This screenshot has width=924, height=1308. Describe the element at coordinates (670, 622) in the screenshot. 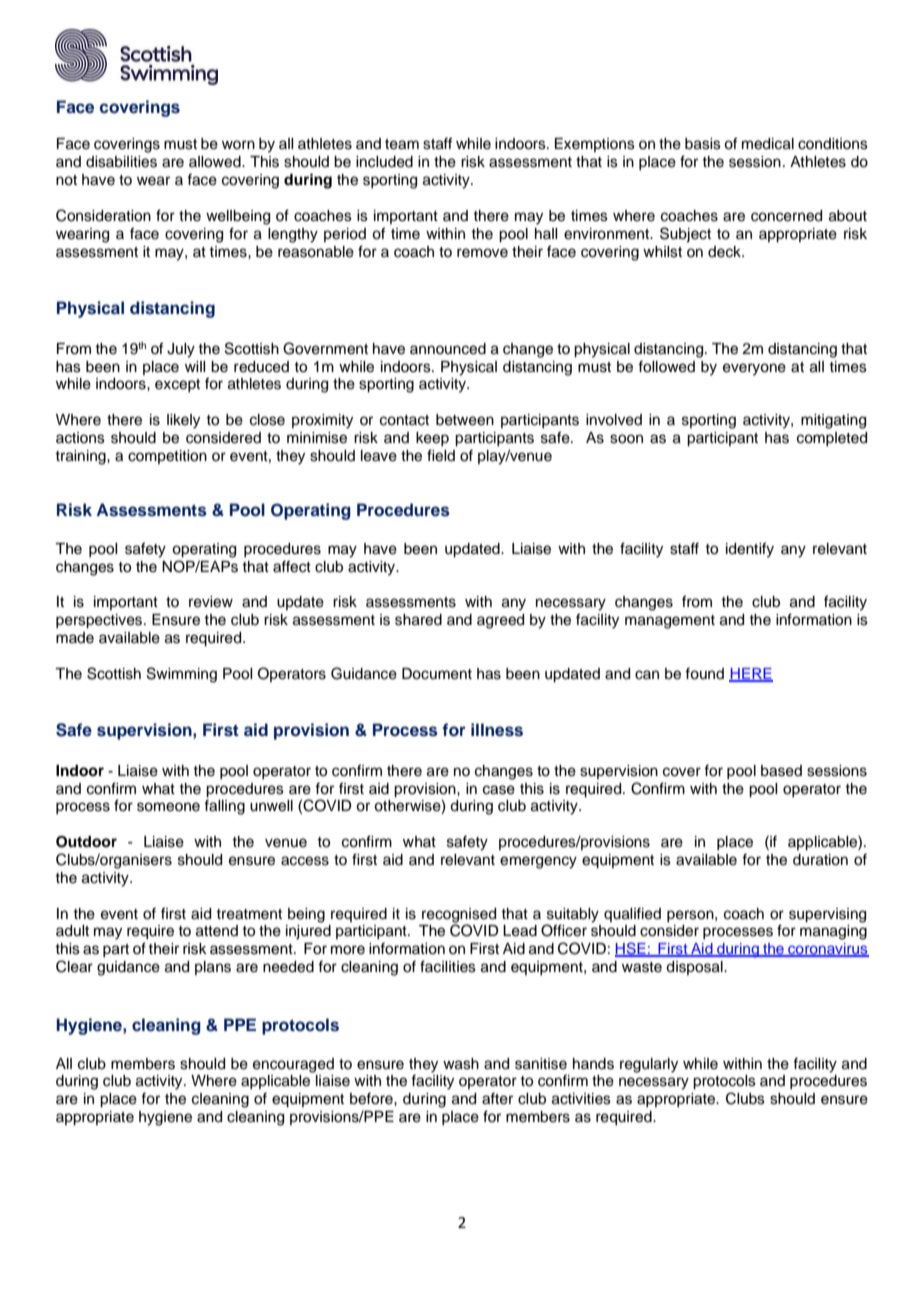

I see `management` at that location.
